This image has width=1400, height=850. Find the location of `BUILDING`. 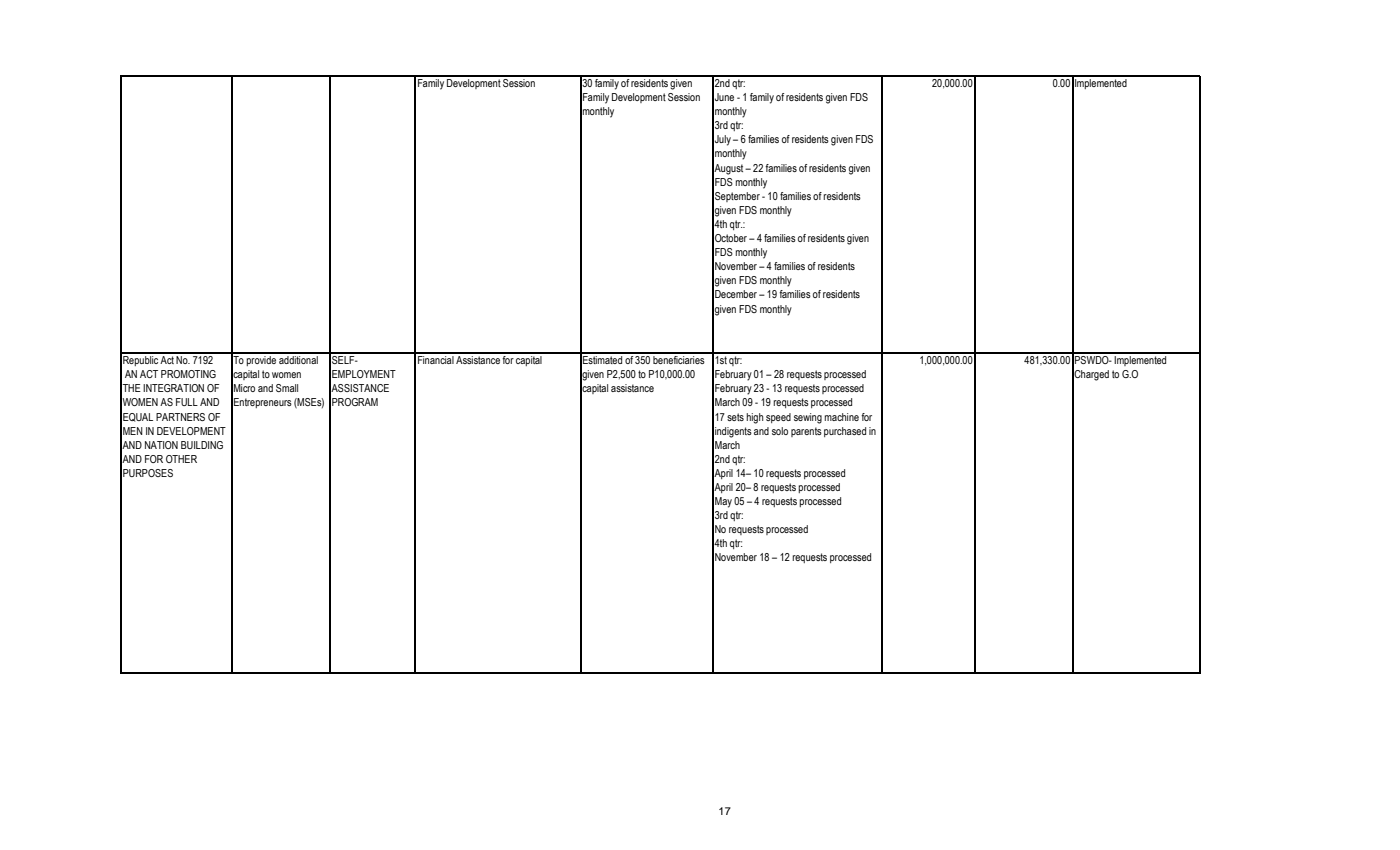

BUILDING is located at coordinates (202, 445).
